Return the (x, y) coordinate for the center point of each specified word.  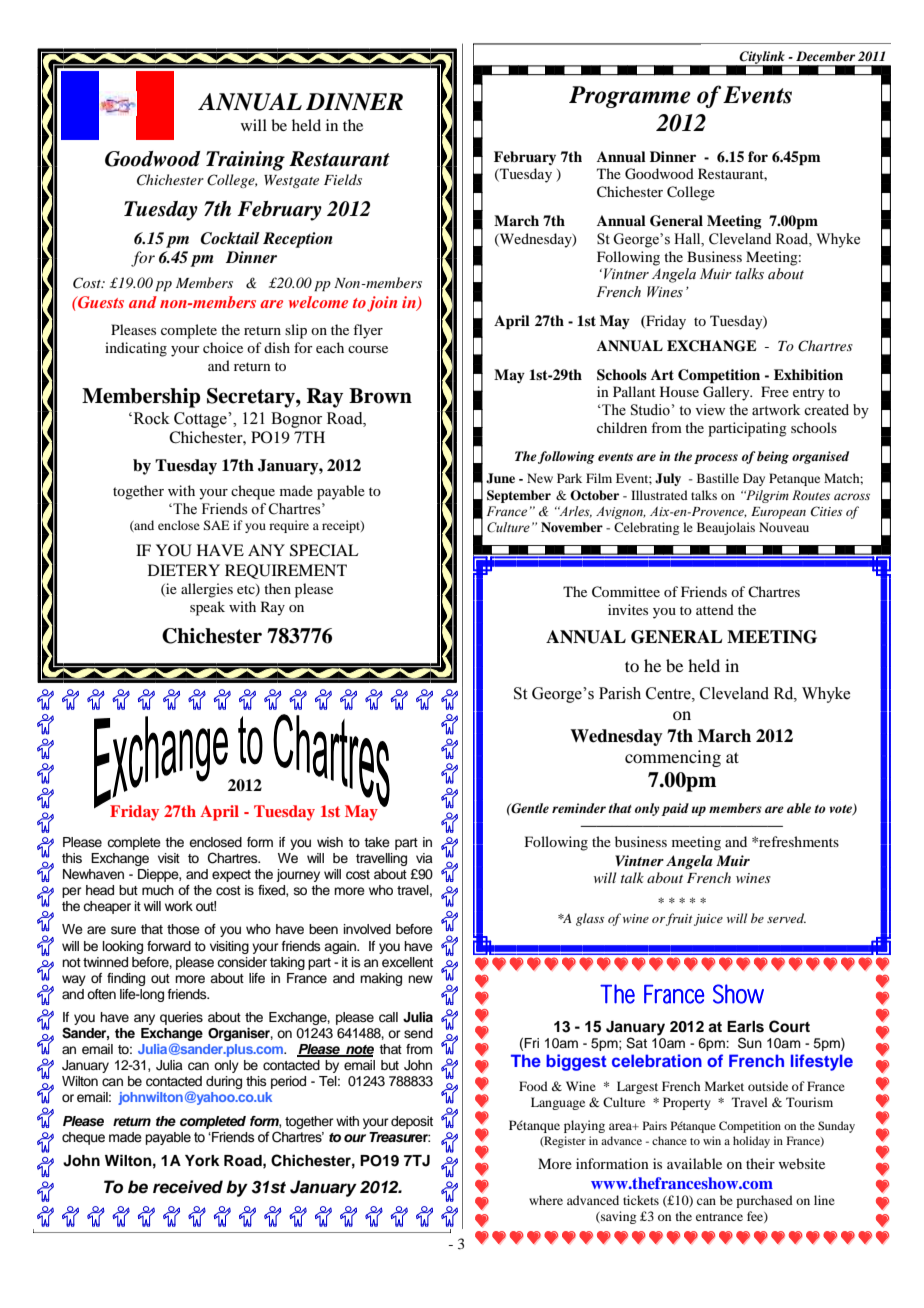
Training (245, 161)
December (825, 56)
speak (207, 608)
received (188, 1187)
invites (628, 609)
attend (715, 609)
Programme (630, 97)
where (546, 1200)
